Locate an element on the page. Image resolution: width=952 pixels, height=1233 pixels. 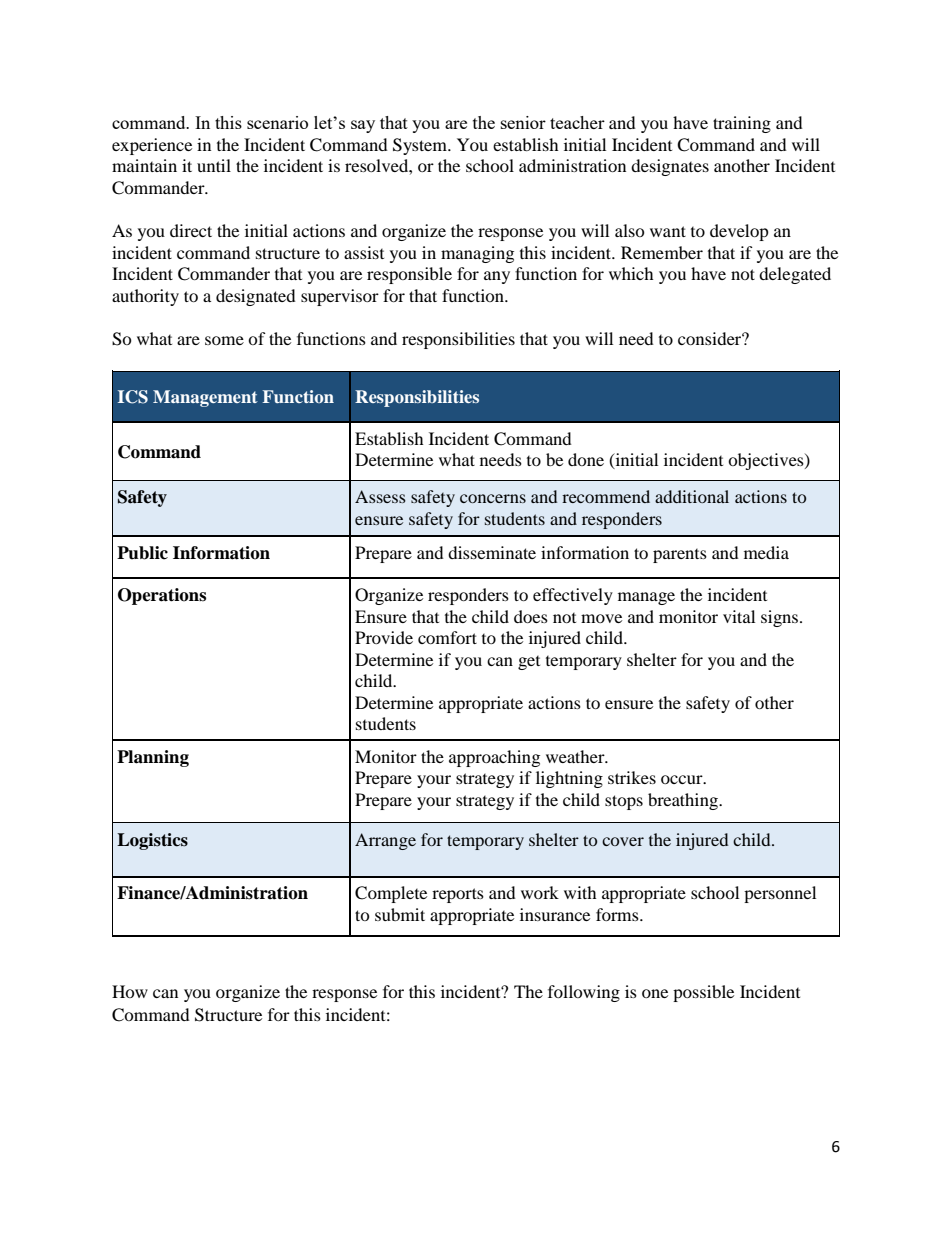
Public is located at coordinates (142, 553).
